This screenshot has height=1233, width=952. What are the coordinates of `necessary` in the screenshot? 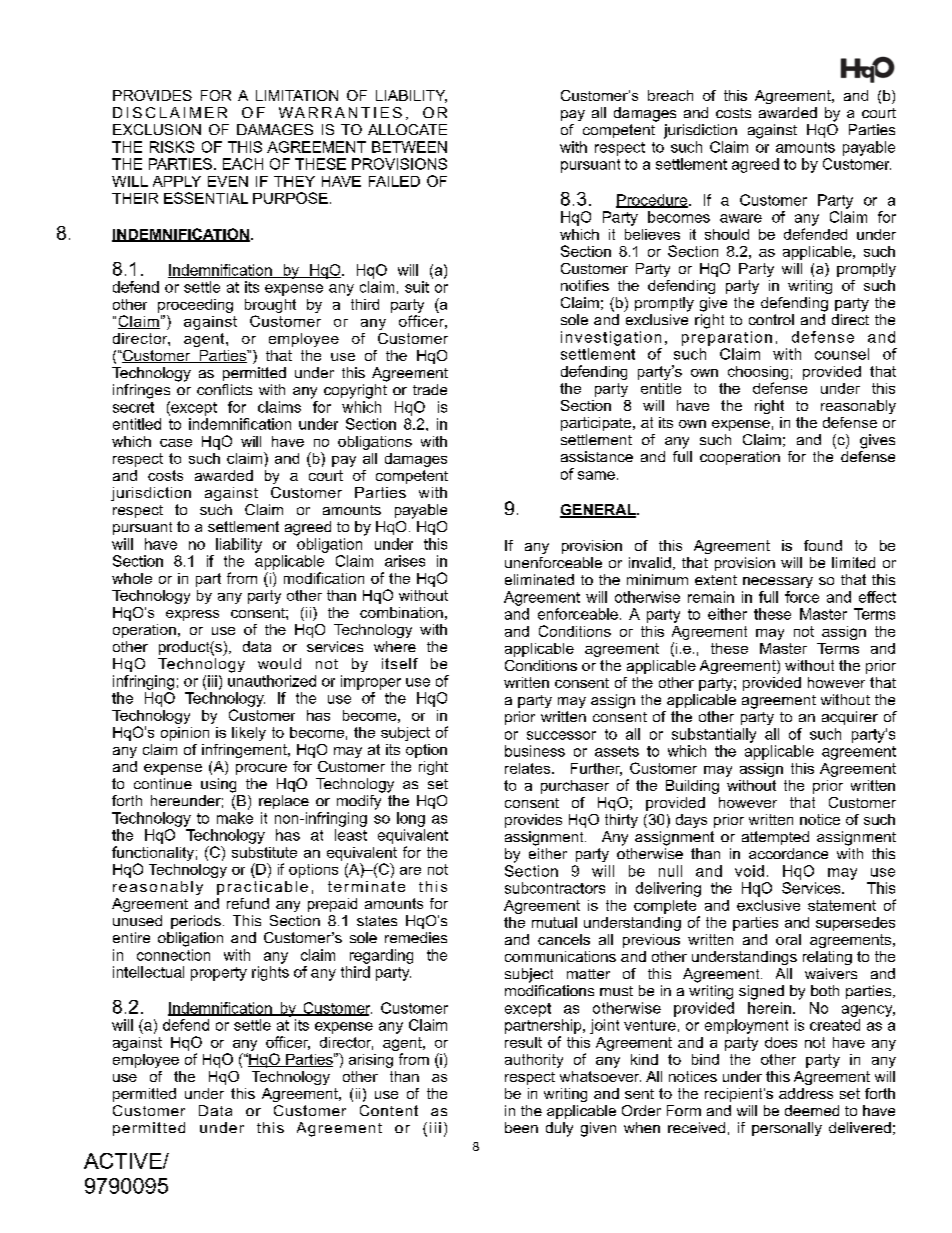 It's located at (778, 582).
